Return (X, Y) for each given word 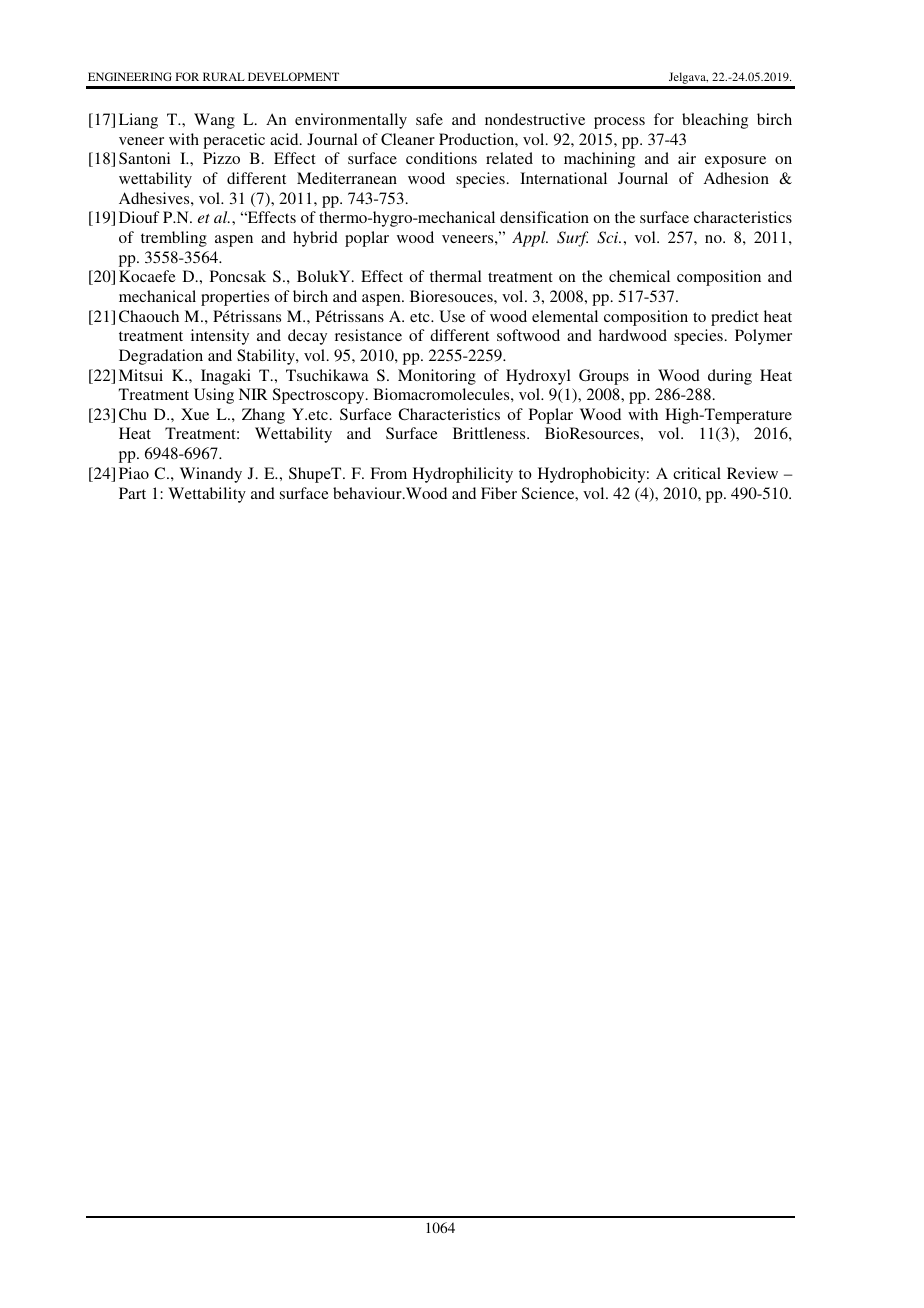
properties (235, 298)
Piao (134, 473)
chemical (639, 276)
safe (429, 119)
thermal (456, 276)
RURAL (224, 76)
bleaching (715, 121)
